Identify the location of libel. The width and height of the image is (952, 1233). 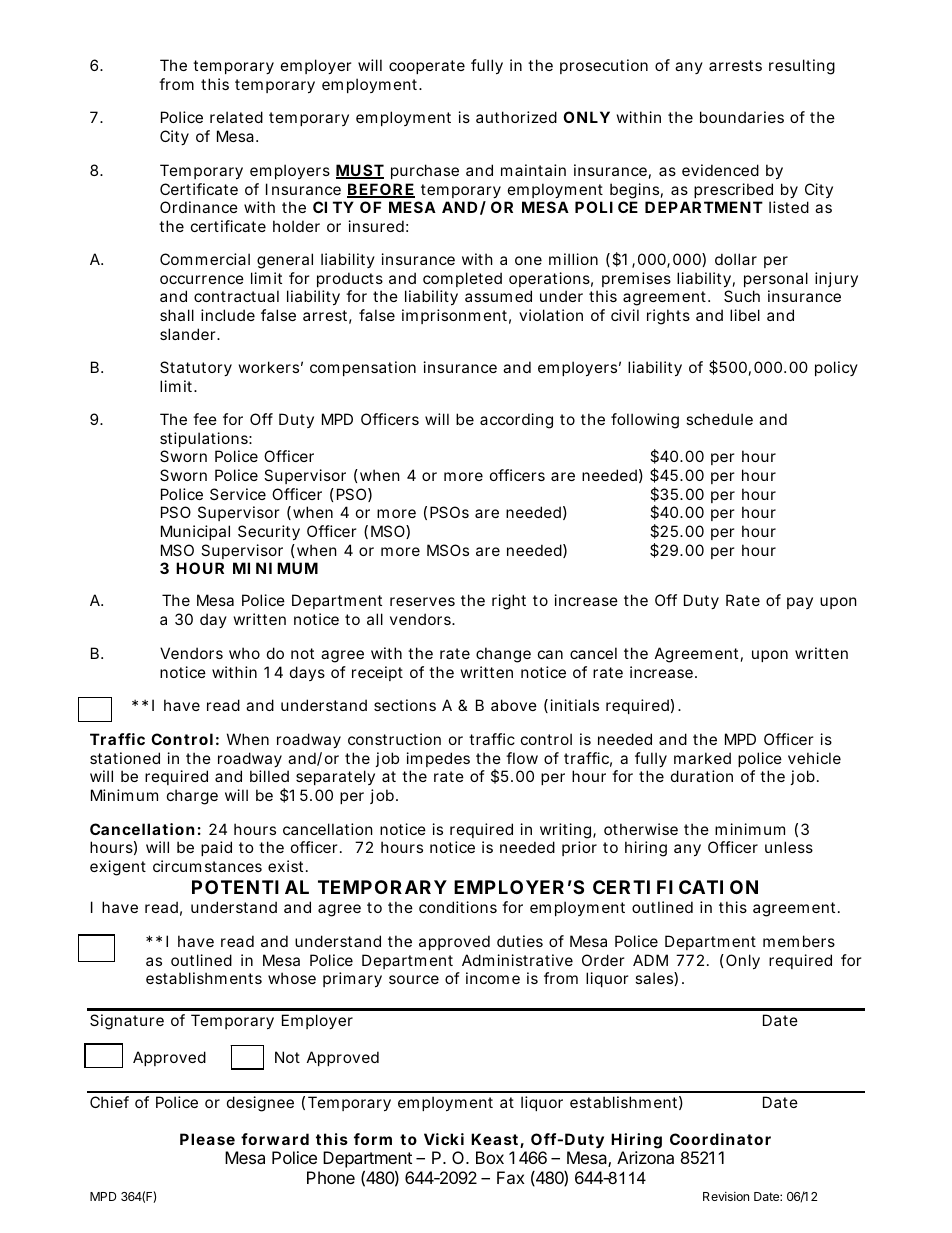
(745, 315).
